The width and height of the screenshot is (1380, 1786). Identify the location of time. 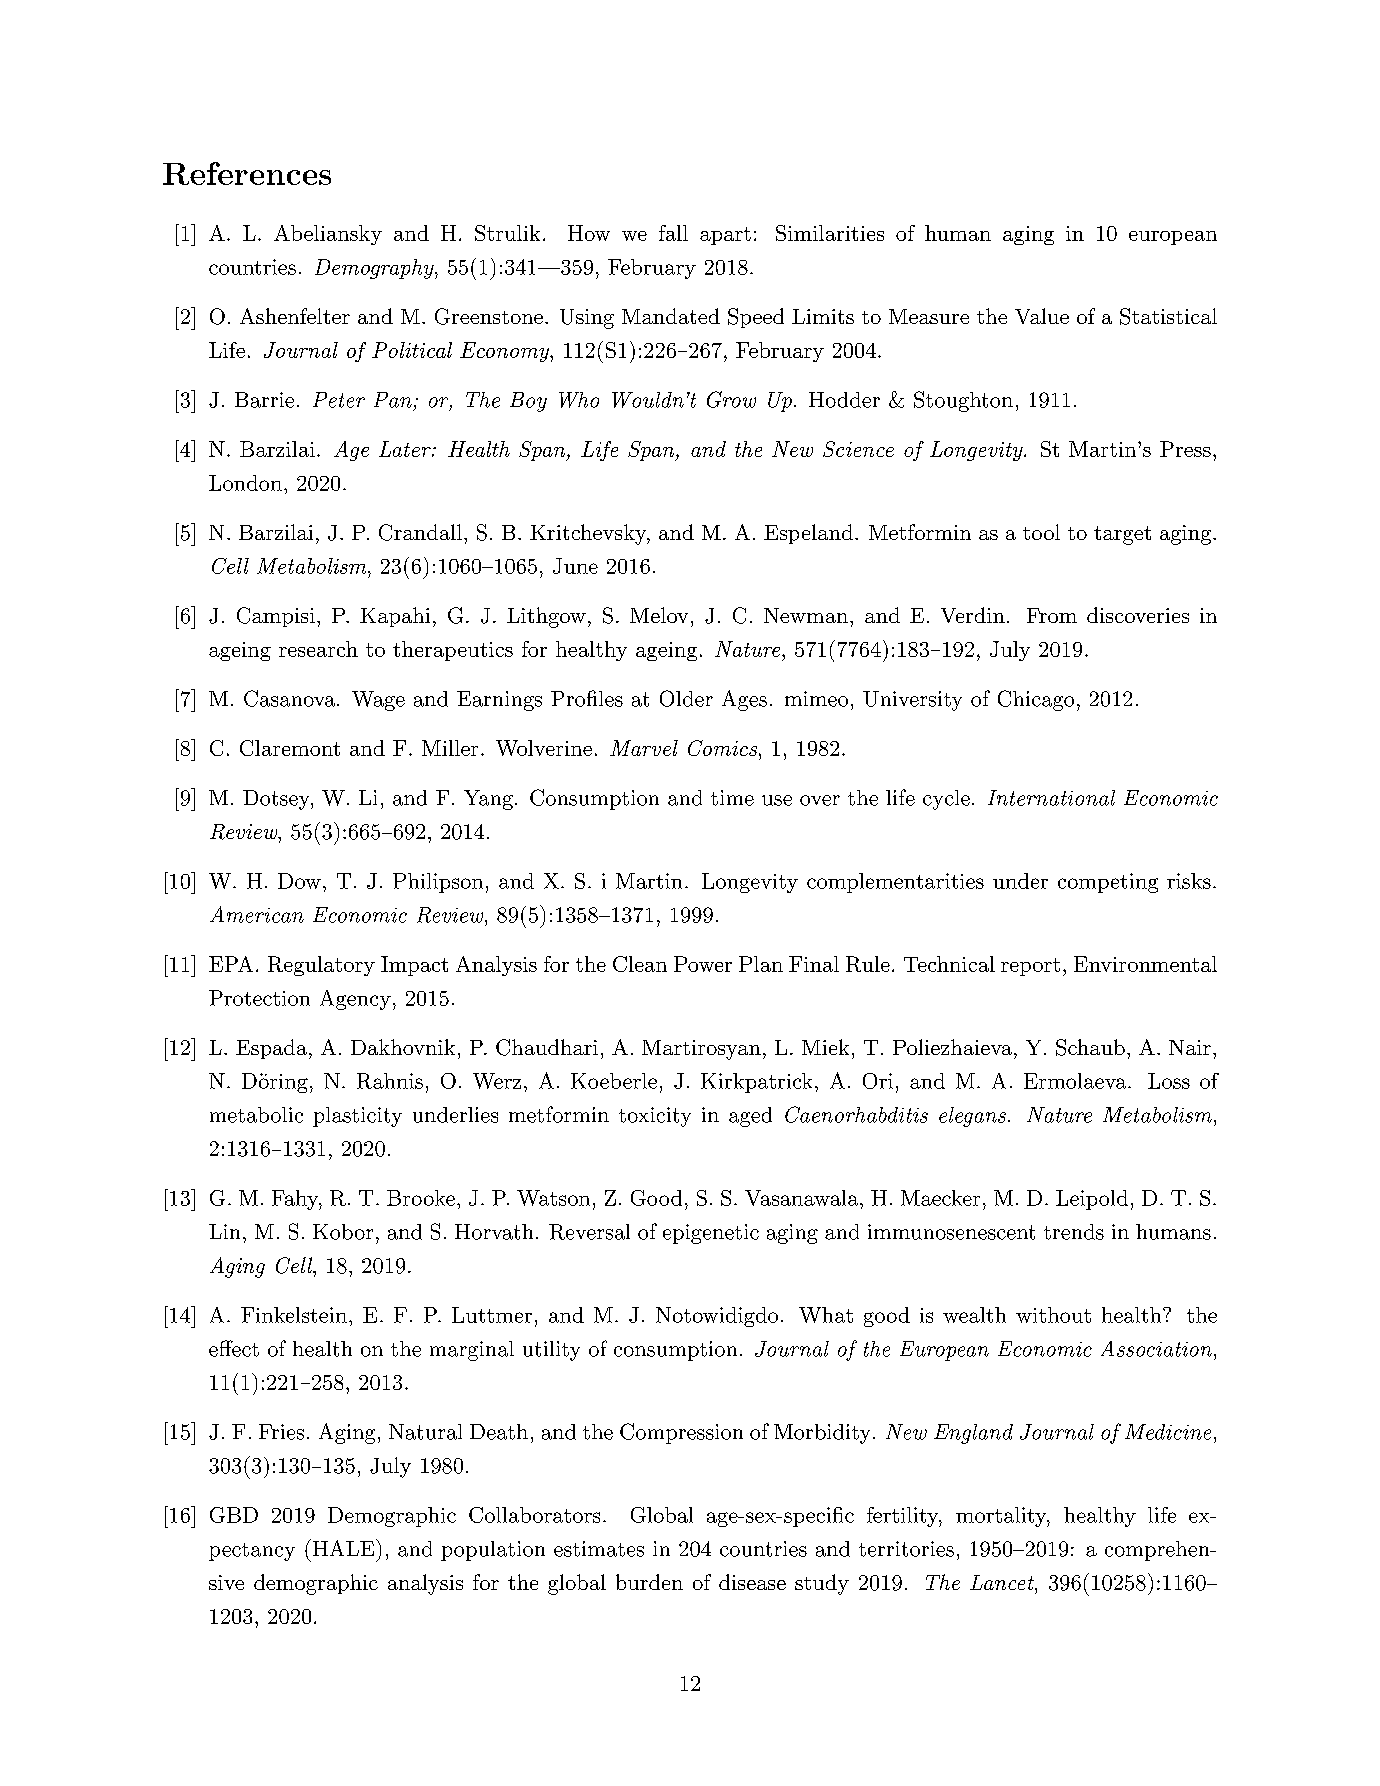
(732, 798).
